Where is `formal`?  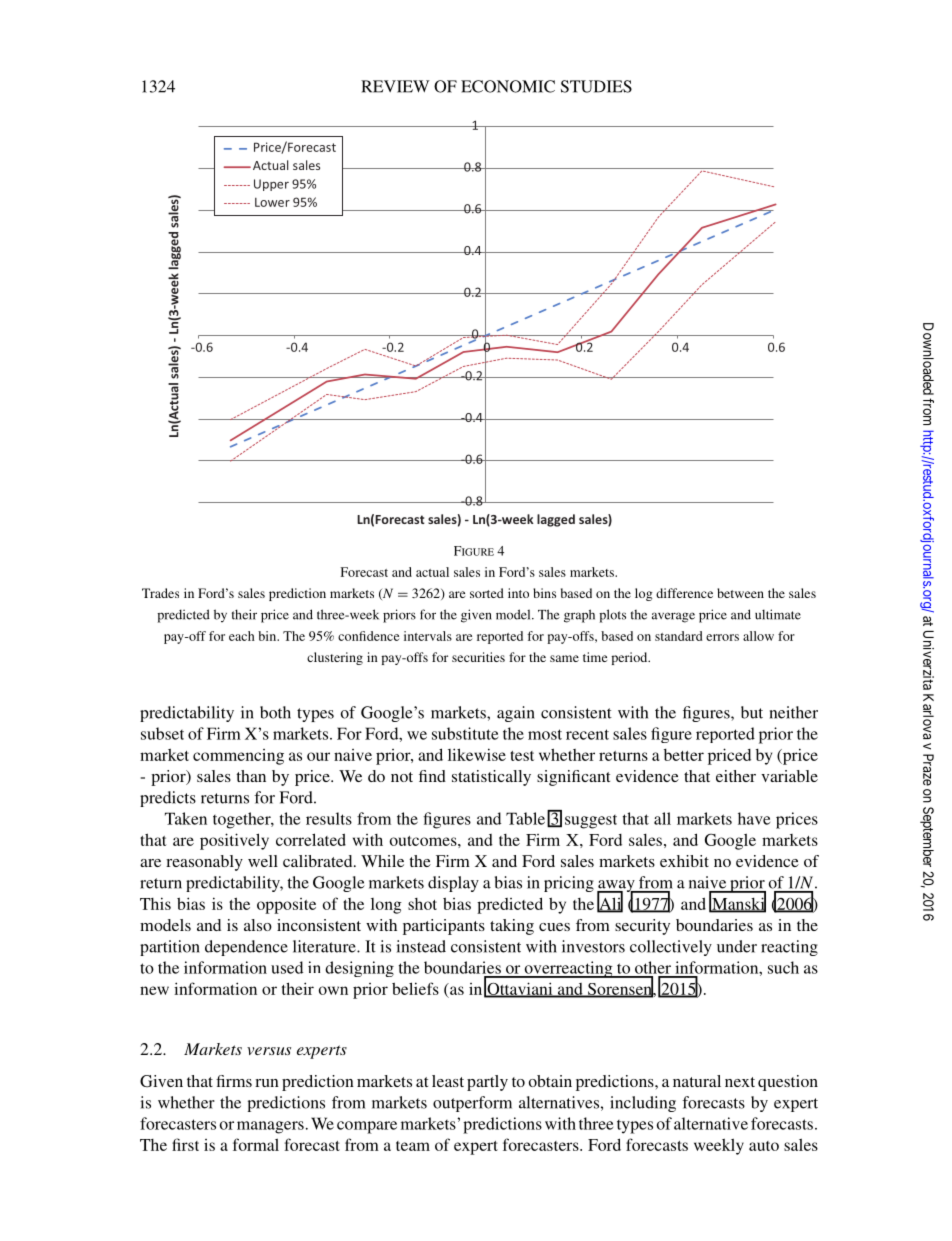 formal is located at coordinates (256, 1144).
